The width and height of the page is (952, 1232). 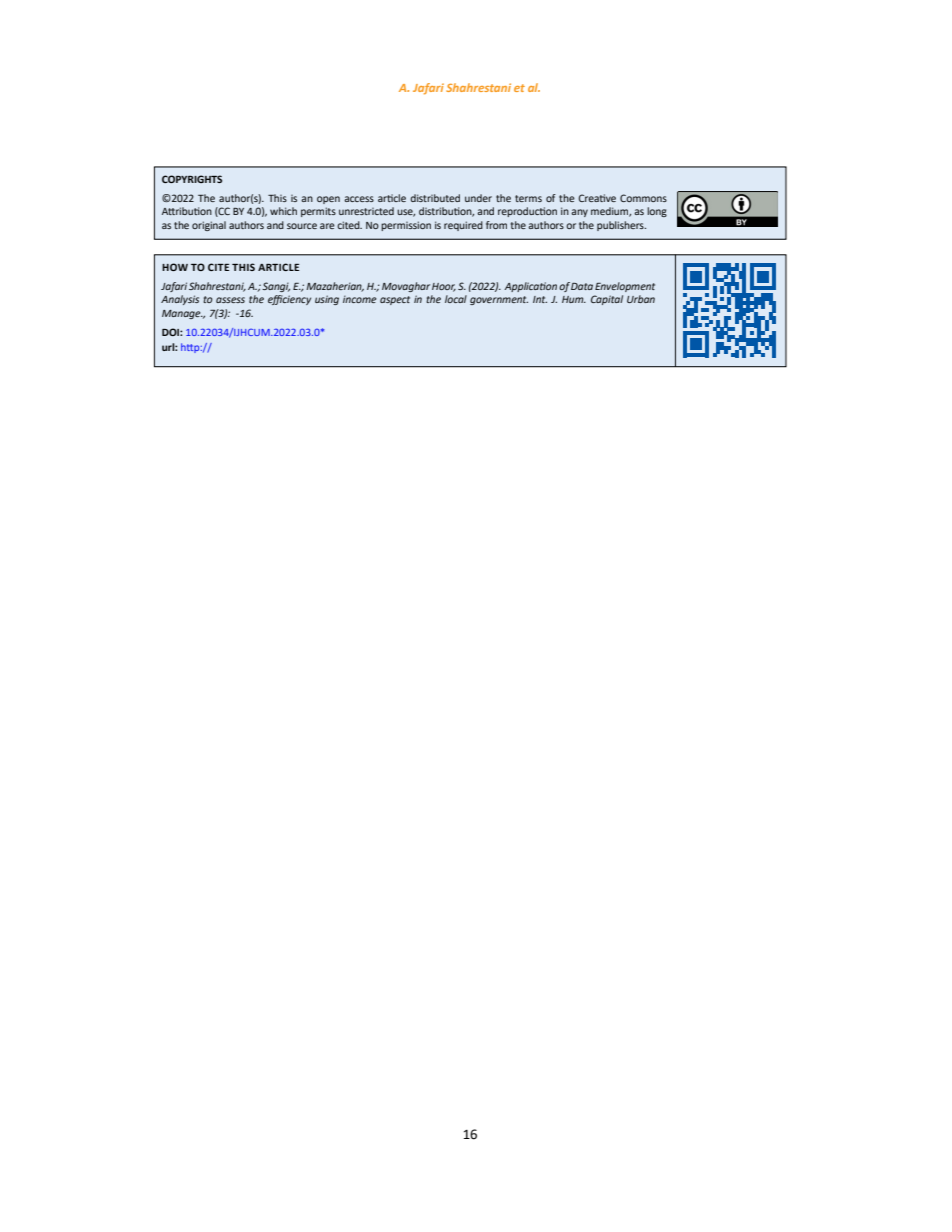 I want to click on Hum, so click(x=574, y=299).
